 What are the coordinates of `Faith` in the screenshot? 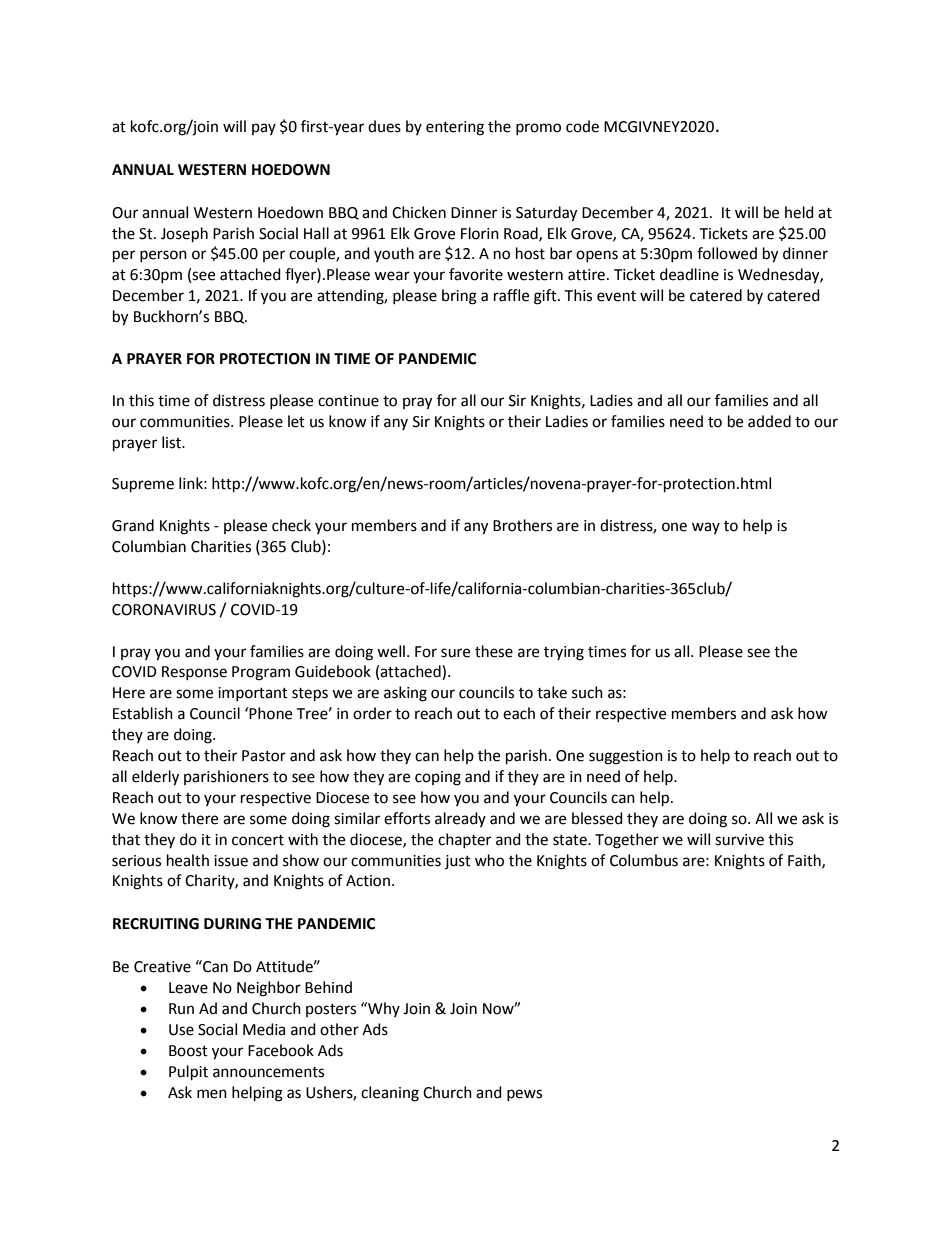 It's located at (805, 861).
